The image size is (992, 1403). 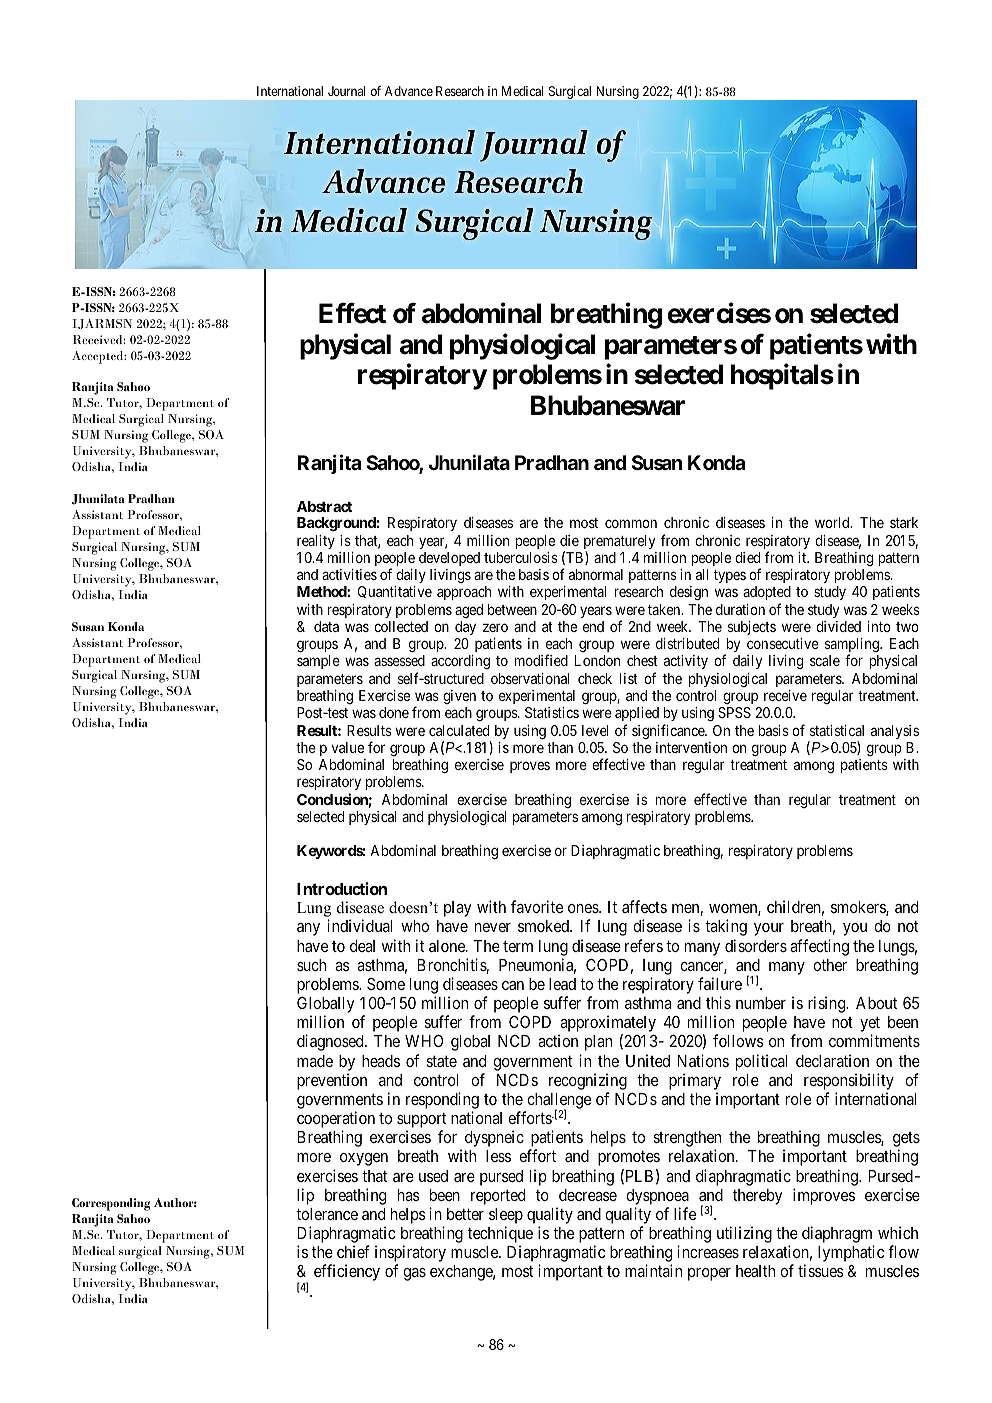 I want to click on inspiratory, so click(x=410, y=1255).
